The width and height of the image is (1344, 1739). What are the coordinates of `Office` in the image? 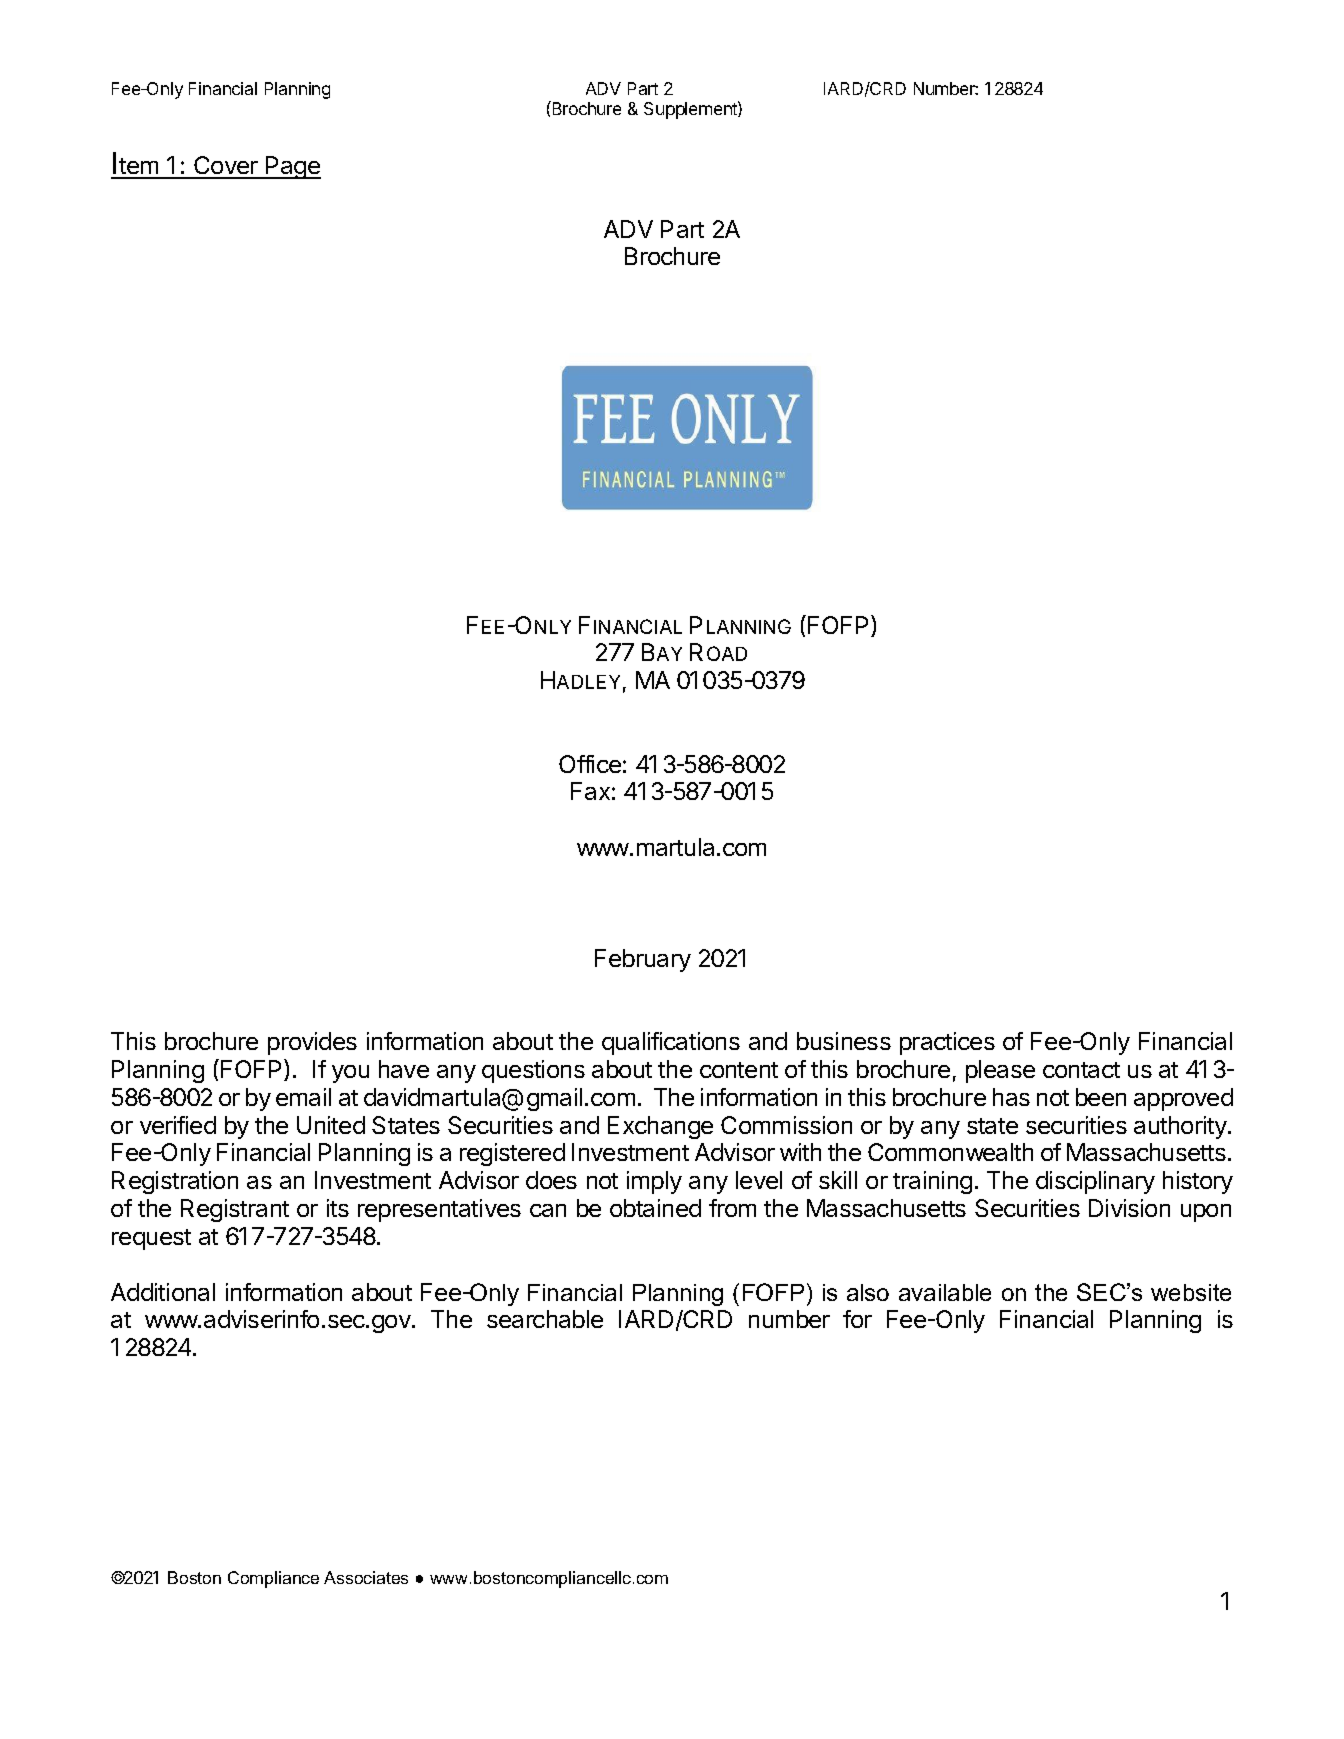 It's located at (590, 764).
